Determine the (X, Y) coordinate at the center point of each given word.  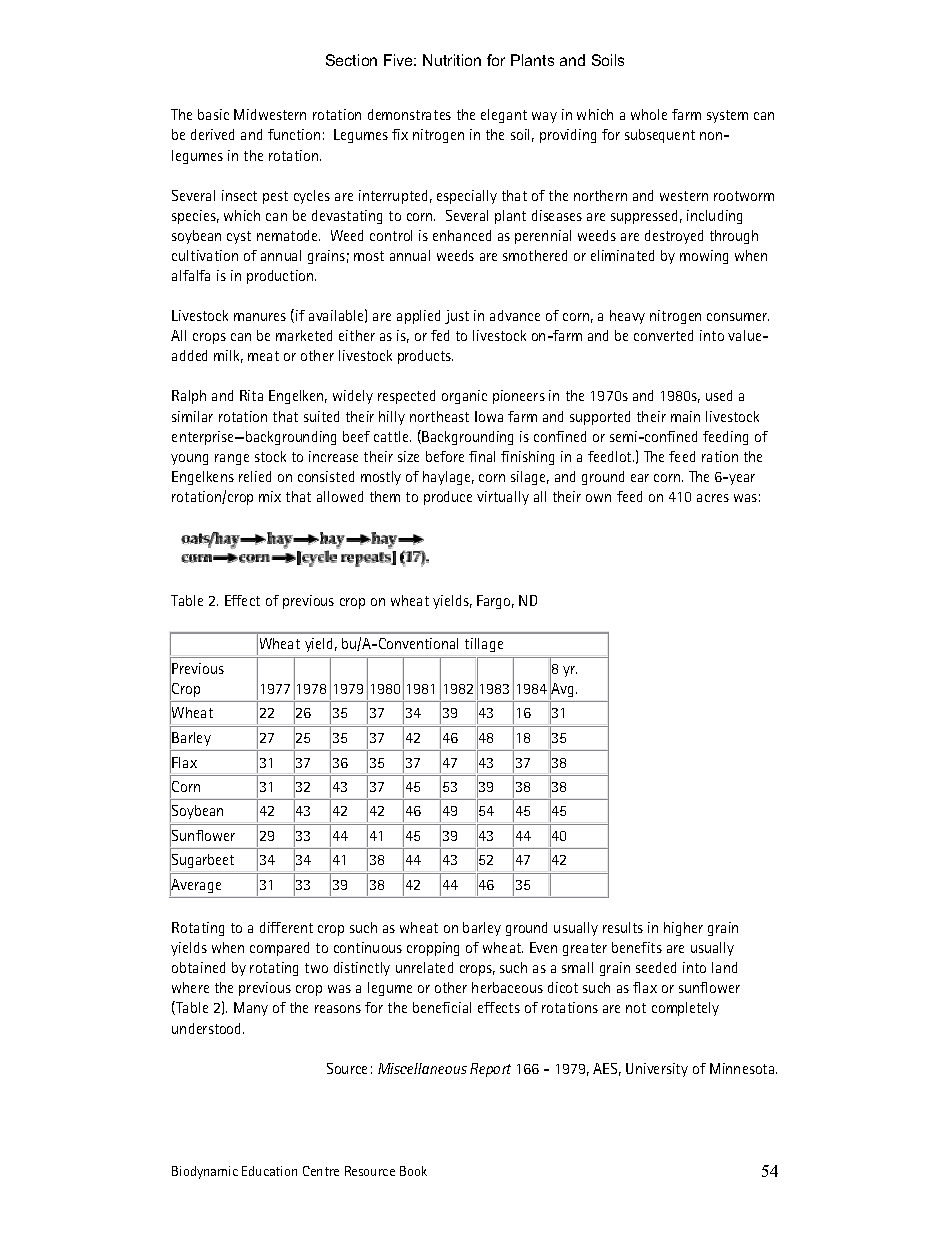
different (286, 927)
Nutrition (452, 60)
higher (683, 929)
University (657, 1070)
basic (213, 114)
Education (269, 1171)
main (685, 416)
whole (649, 114)
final (482, 456)
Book (413, 1171)
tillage (484, 645)
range (232, 459)
